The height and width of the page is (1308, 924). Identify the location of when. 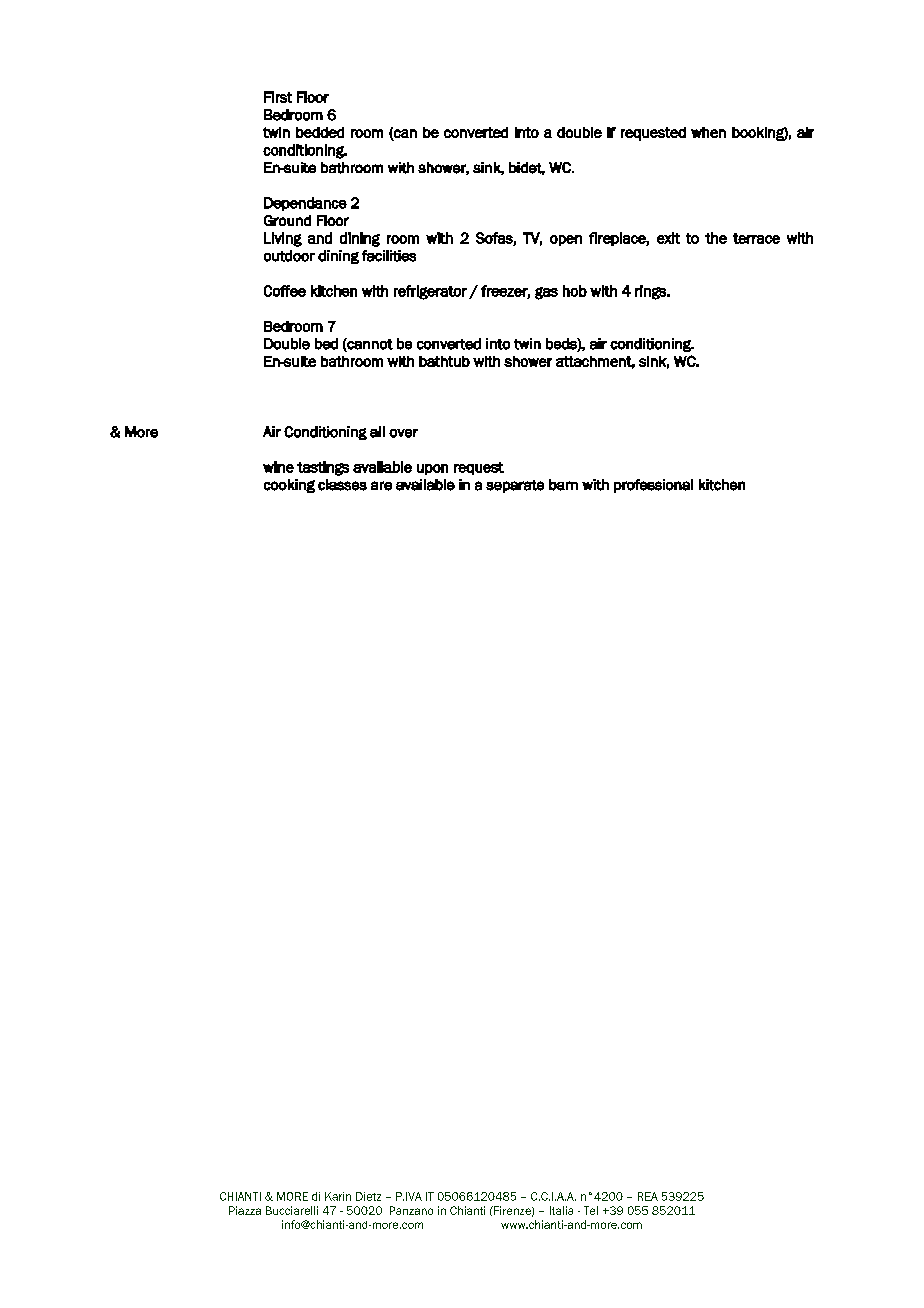
(708, 132).
